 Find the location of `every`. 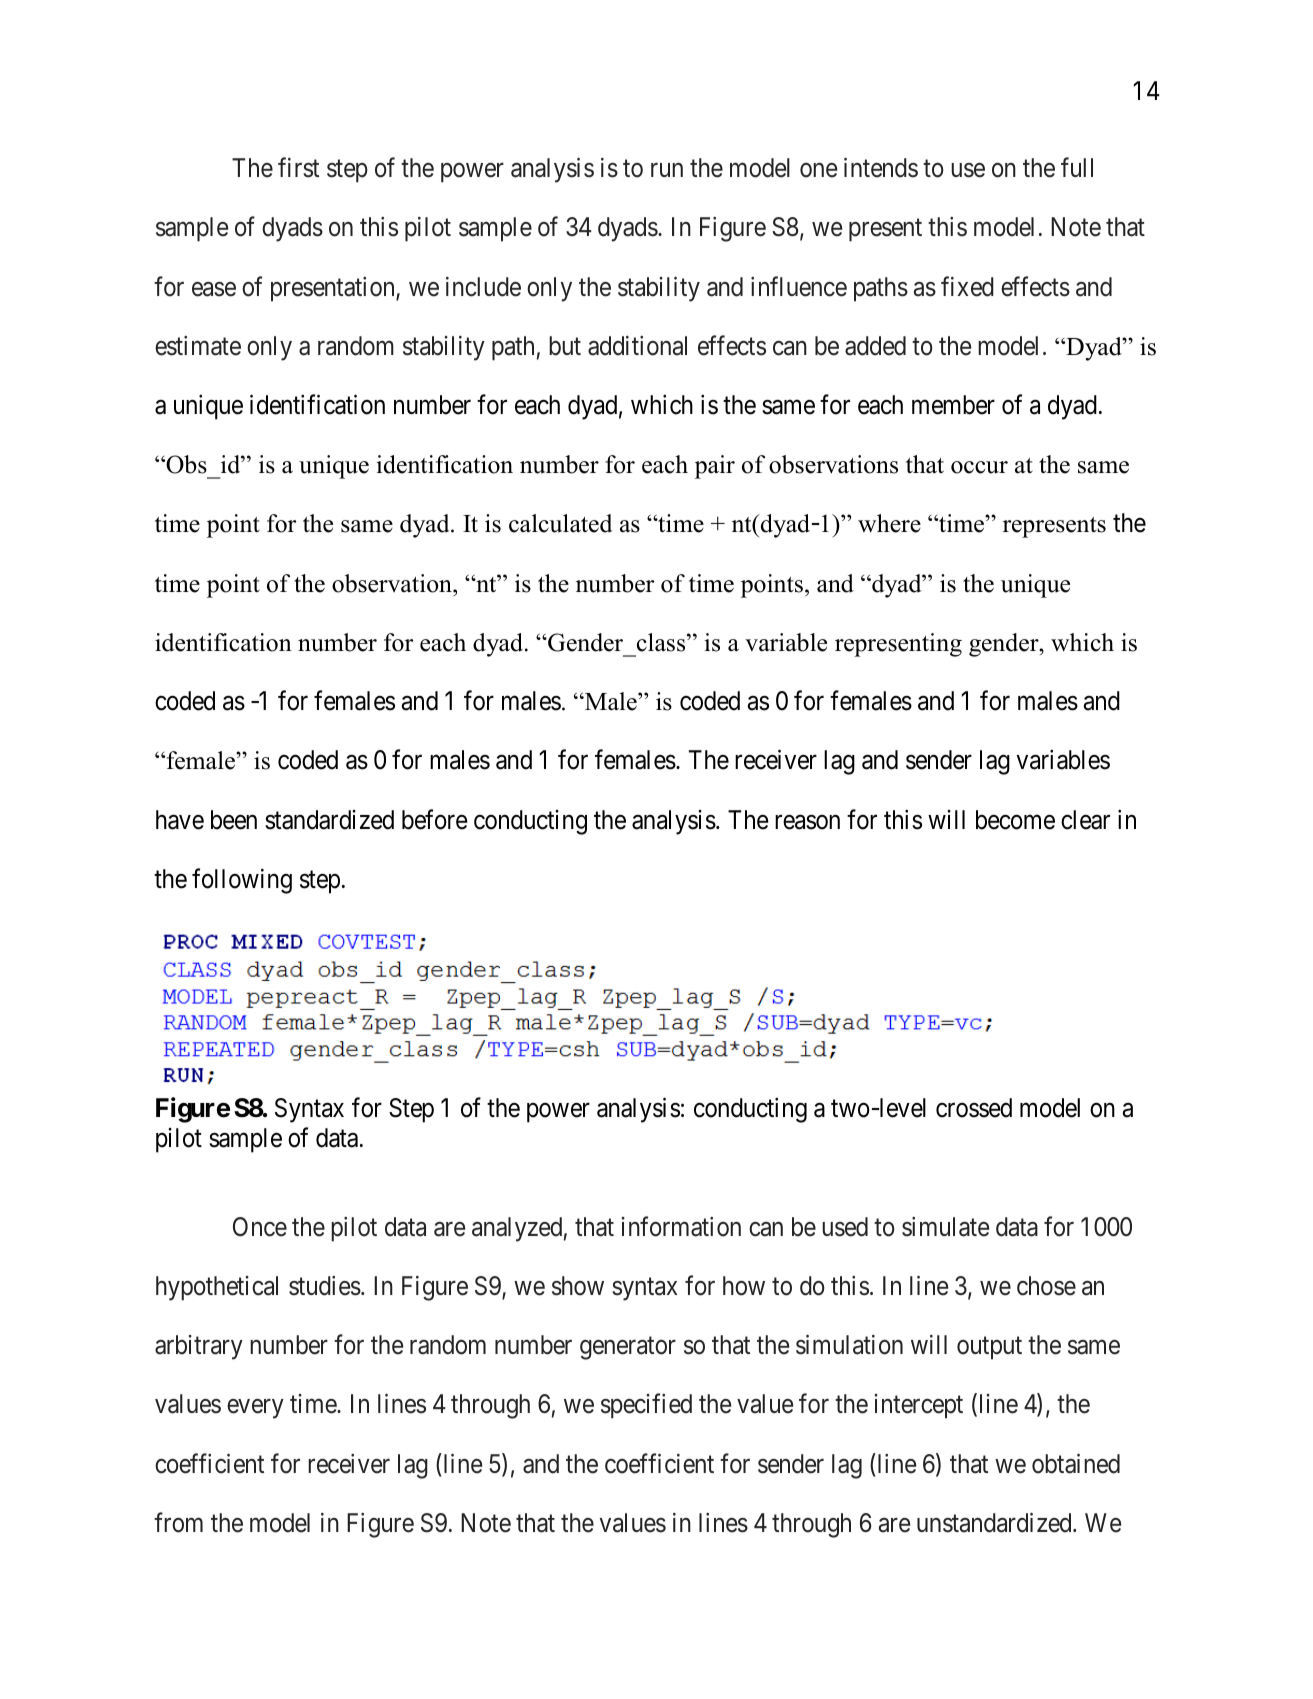

every is located at coordinates (255, 1409).
